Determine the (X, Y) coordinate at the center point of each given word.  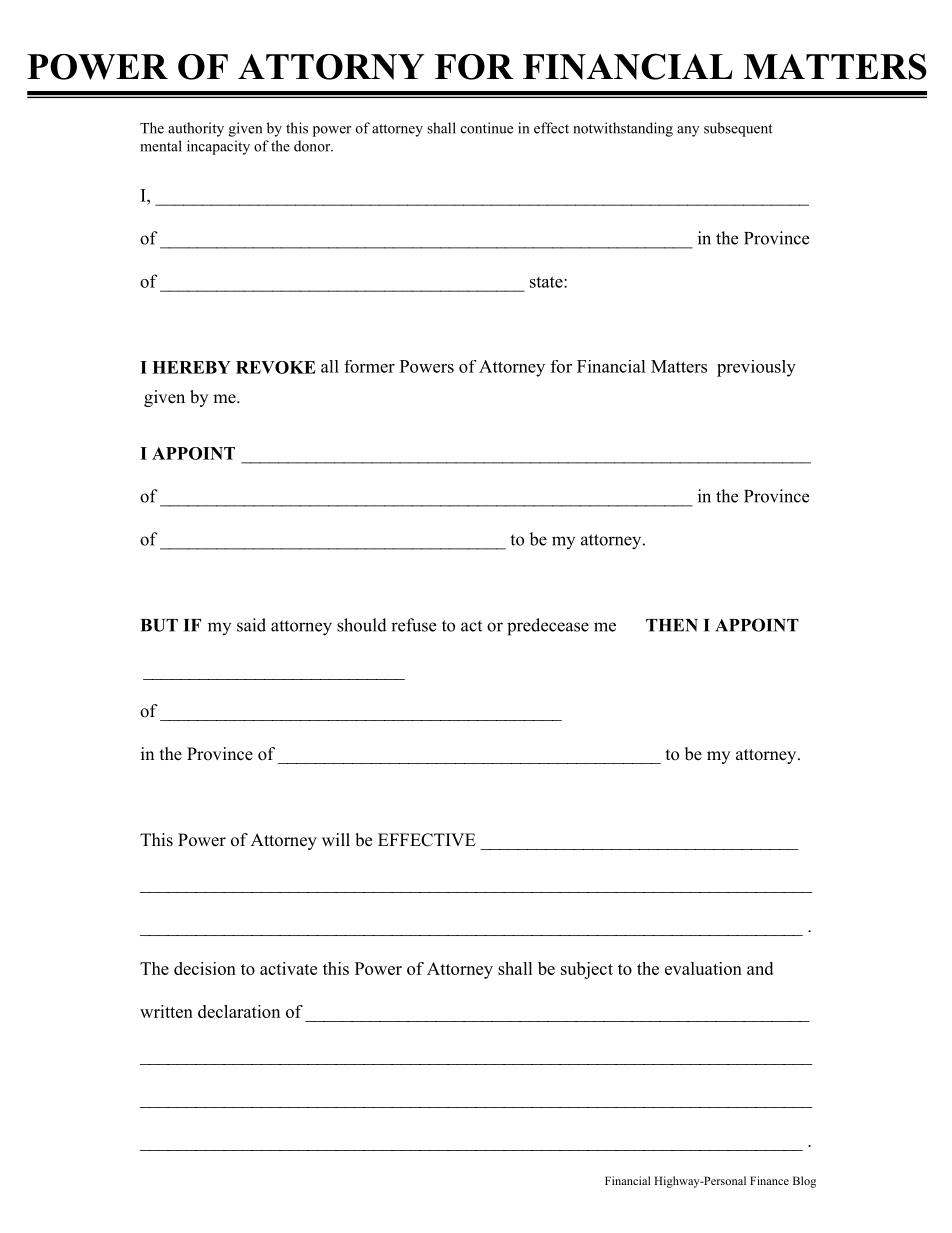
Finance (769, 1180)
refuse (413, 625)
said (251, 625)
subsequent (738, 129)
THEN (672, 625)
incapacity (218, 147)
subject (587, 970)
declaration (239, 1011)
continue (487, 128)
